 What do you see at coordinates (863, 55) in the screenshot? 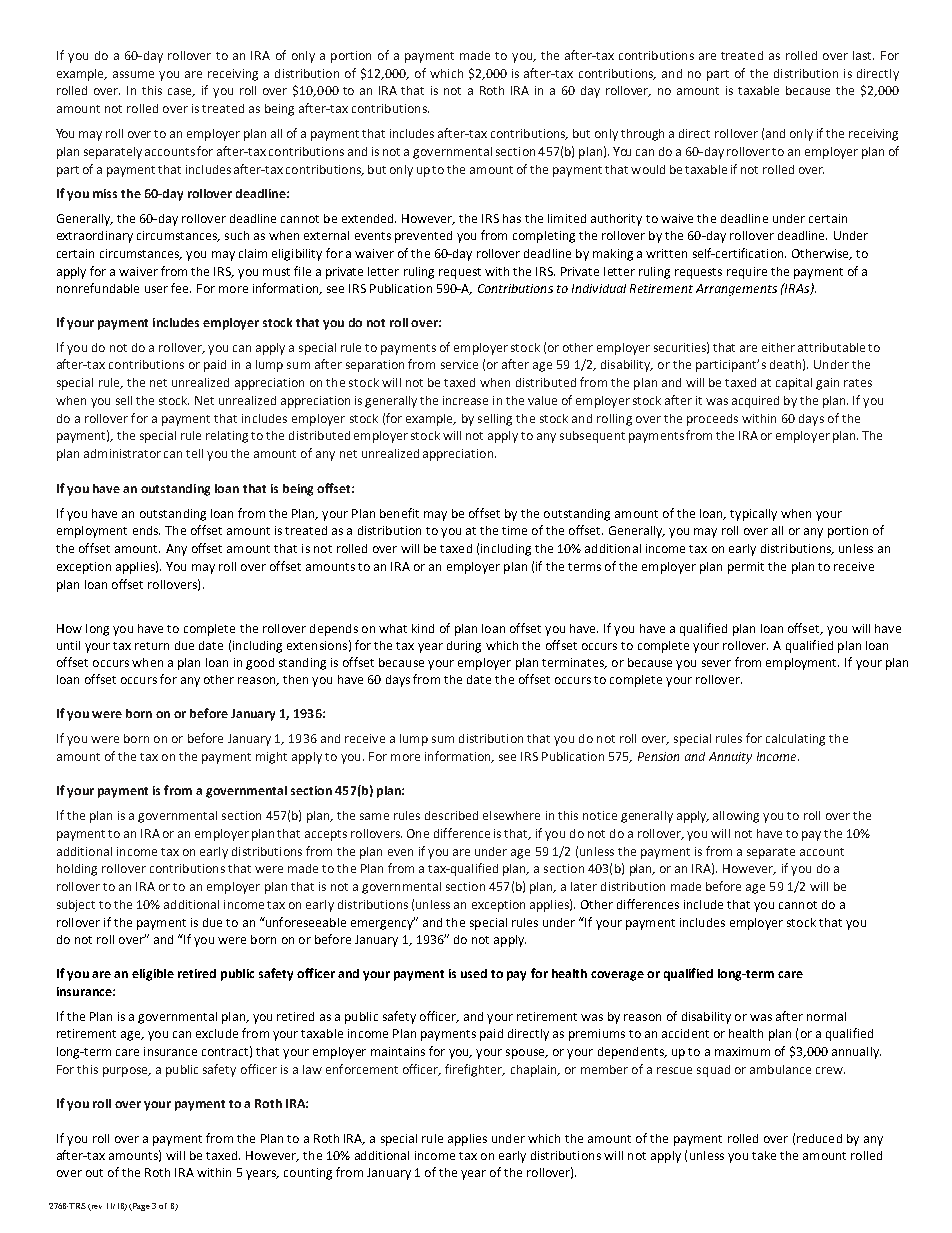
I see `last` at bounding box center [863, 55].
